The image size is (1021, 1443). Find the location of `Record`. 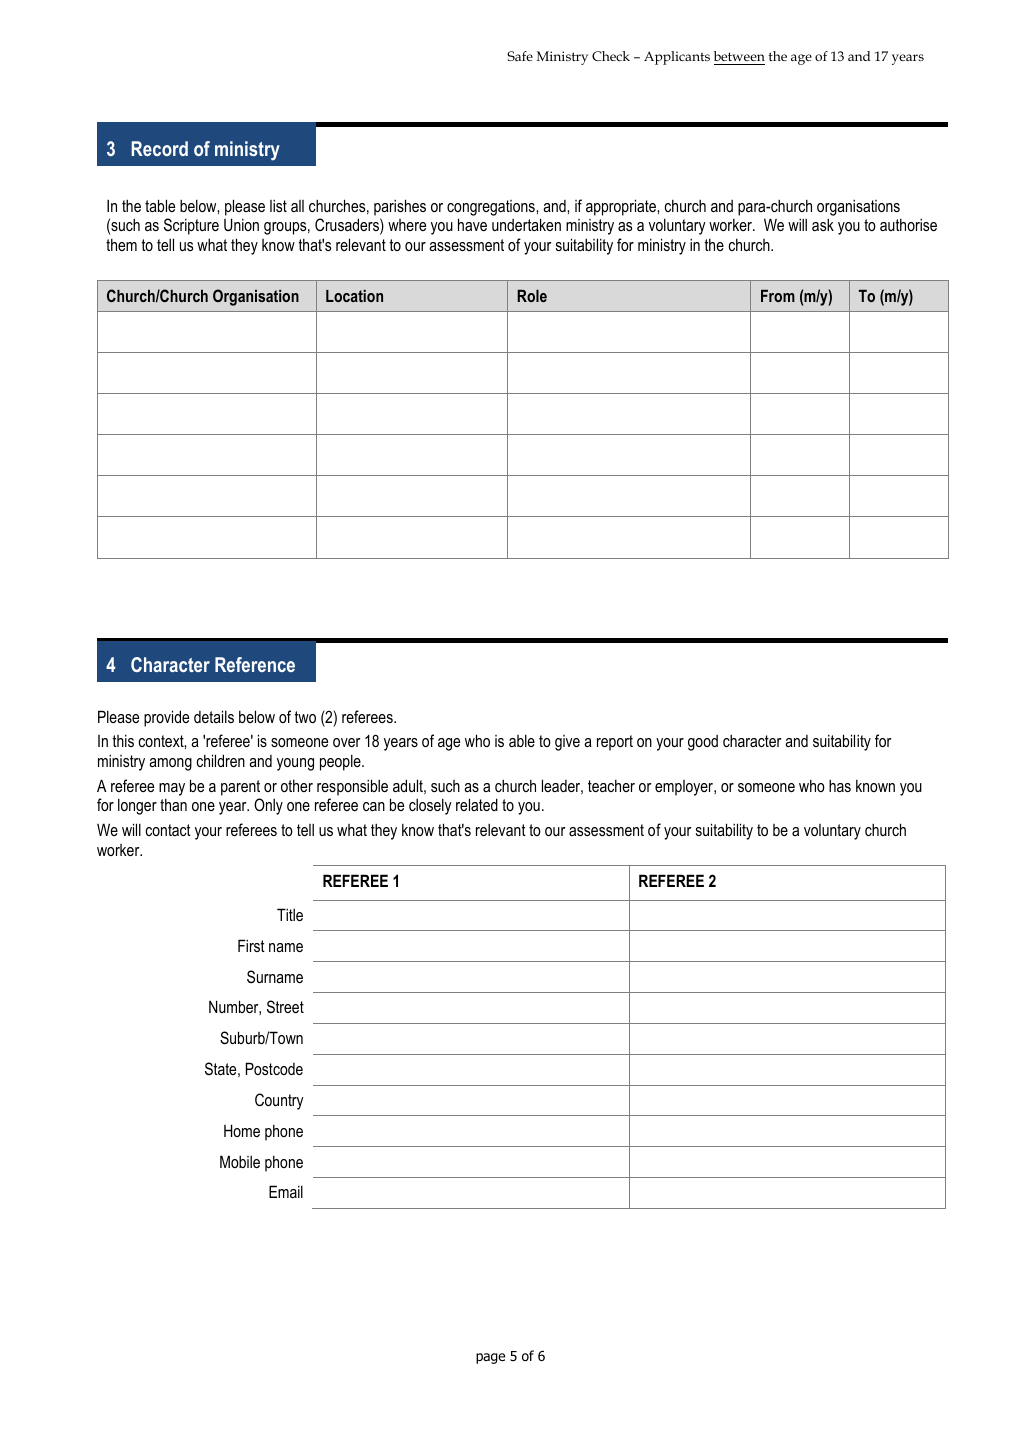

Record is located at coordinates (160, 148).
